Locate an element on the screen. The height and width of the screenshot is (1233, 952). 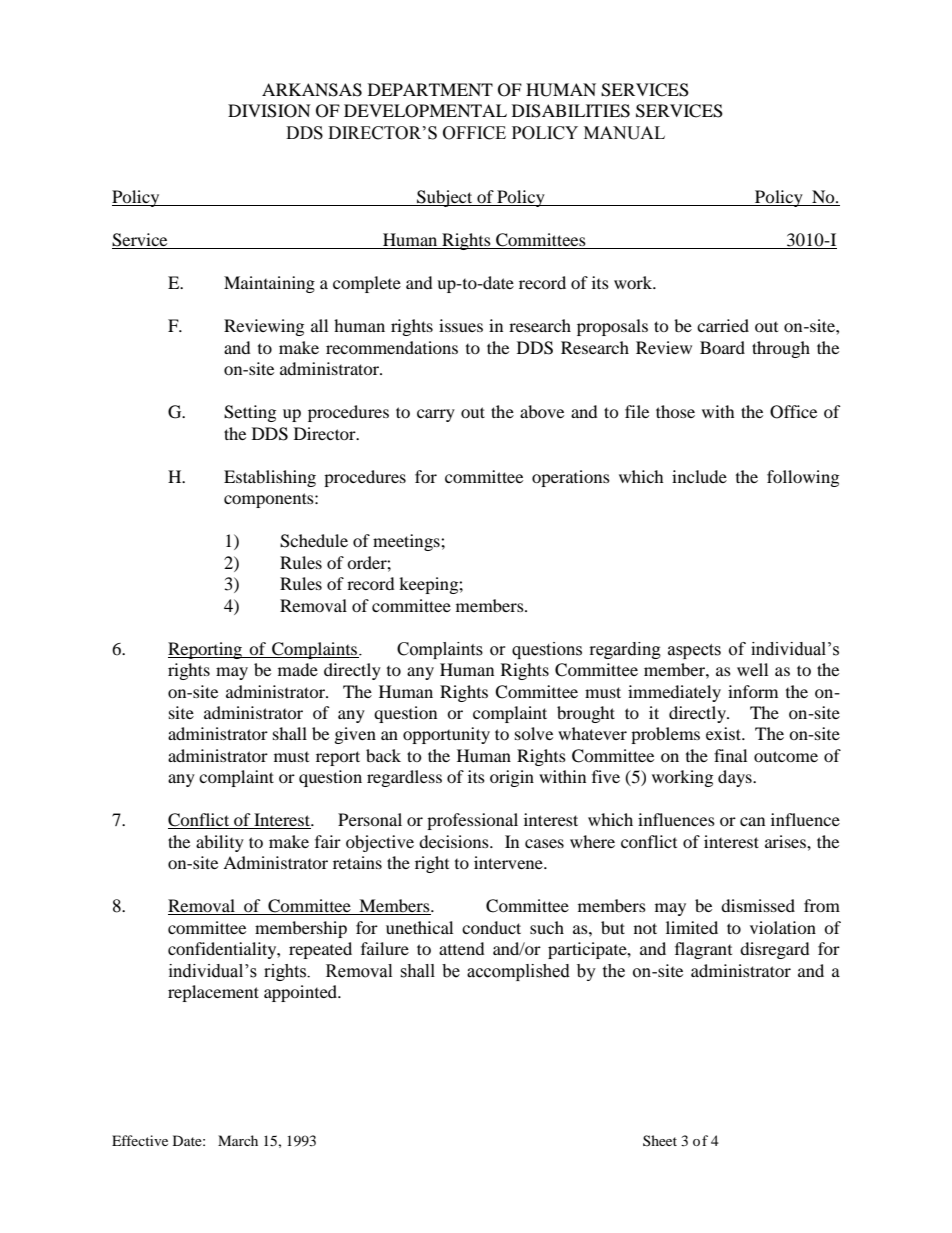
aspects is located at coordinates (694, 651).
